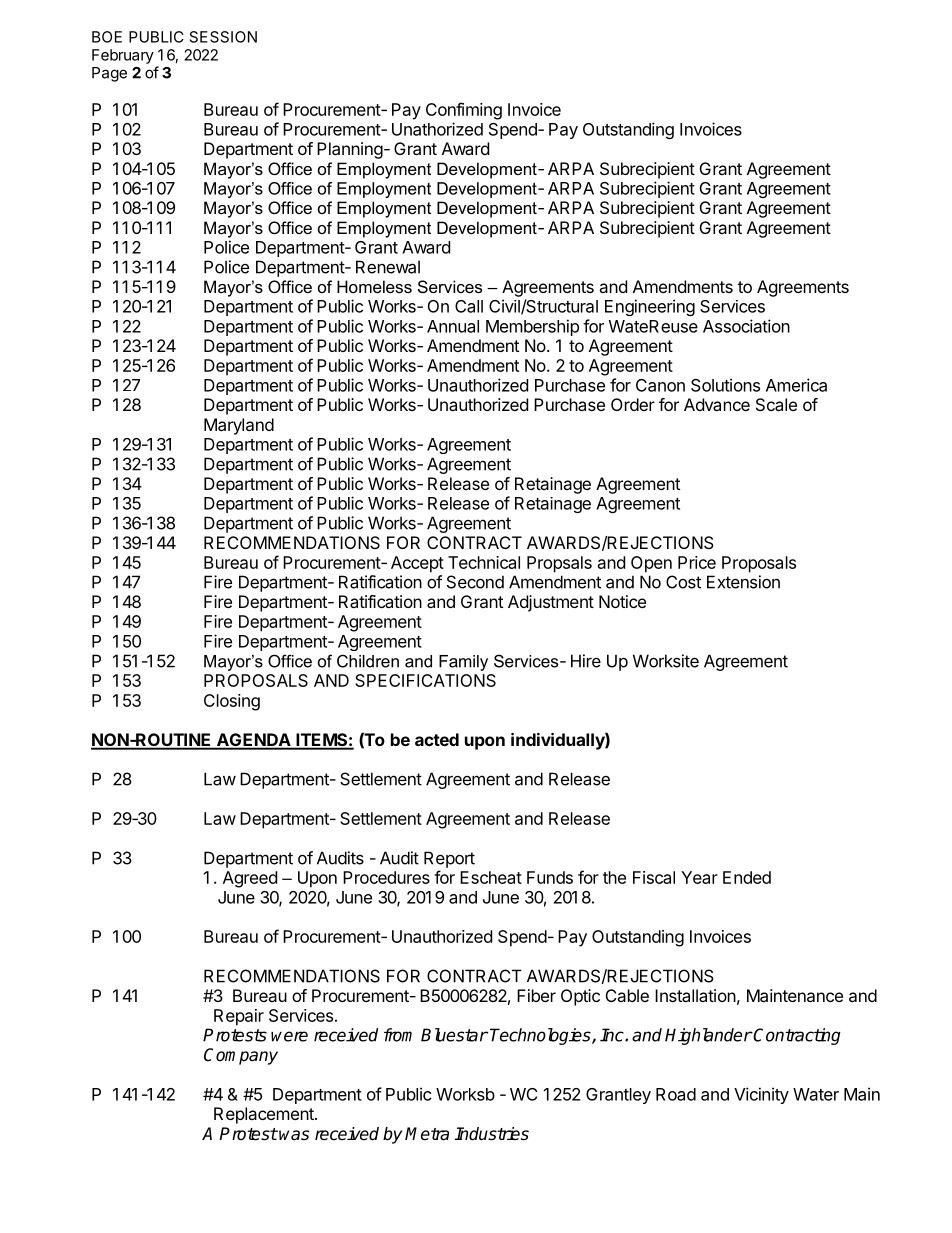 This screenshot has height=1233, width=952. I want to click on Maryland, so click(239, 426).
